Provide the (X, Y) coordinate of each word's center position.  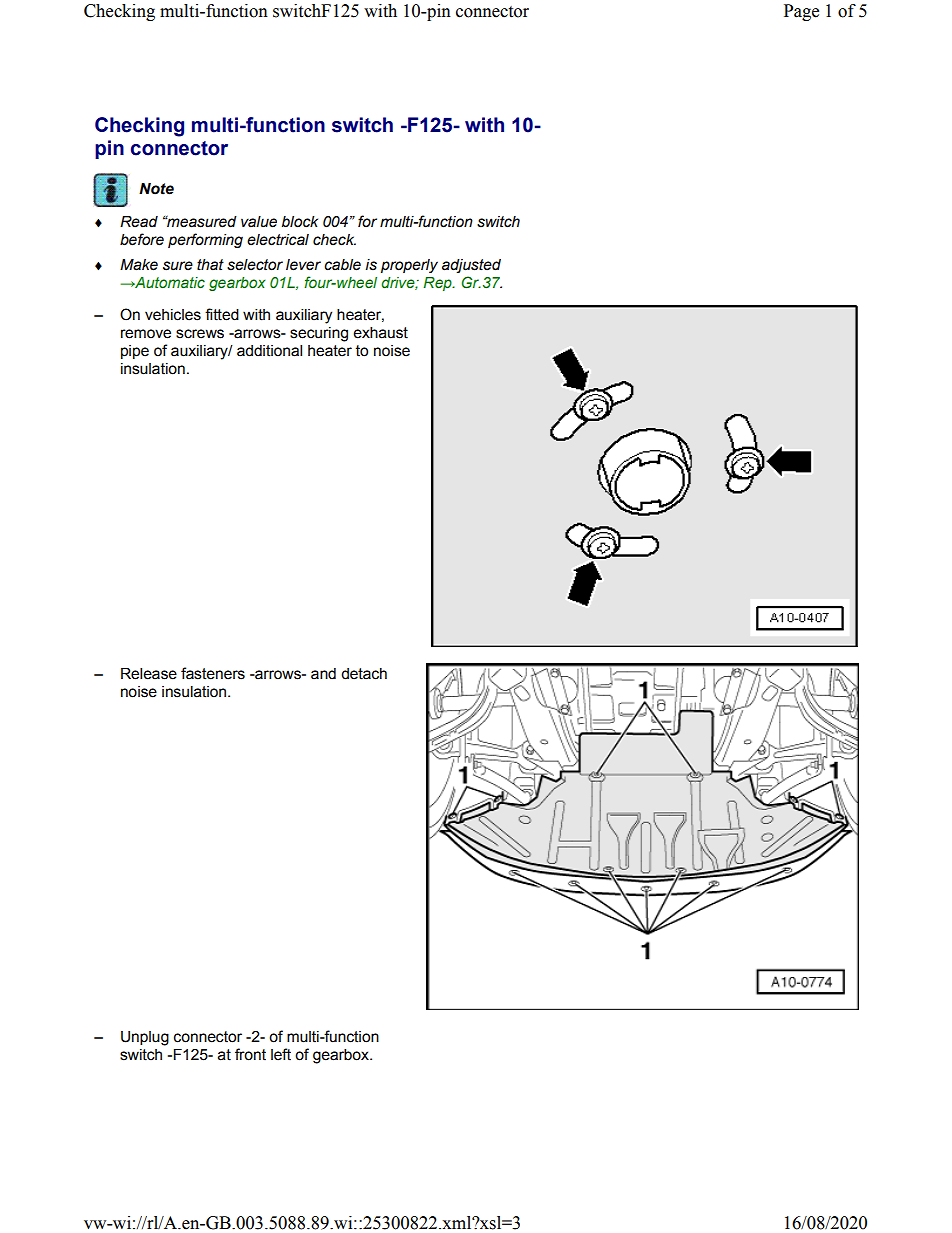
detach (364, 674)
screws (200, 334)
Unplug (145, 1038)
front (250, 1054)
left (281, 1054)
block (300, 222)
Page (801, 12)
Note (156, 189)
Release (149, 674)
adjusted (471, 266)
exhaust (380, 333)
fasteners (213, 673)
